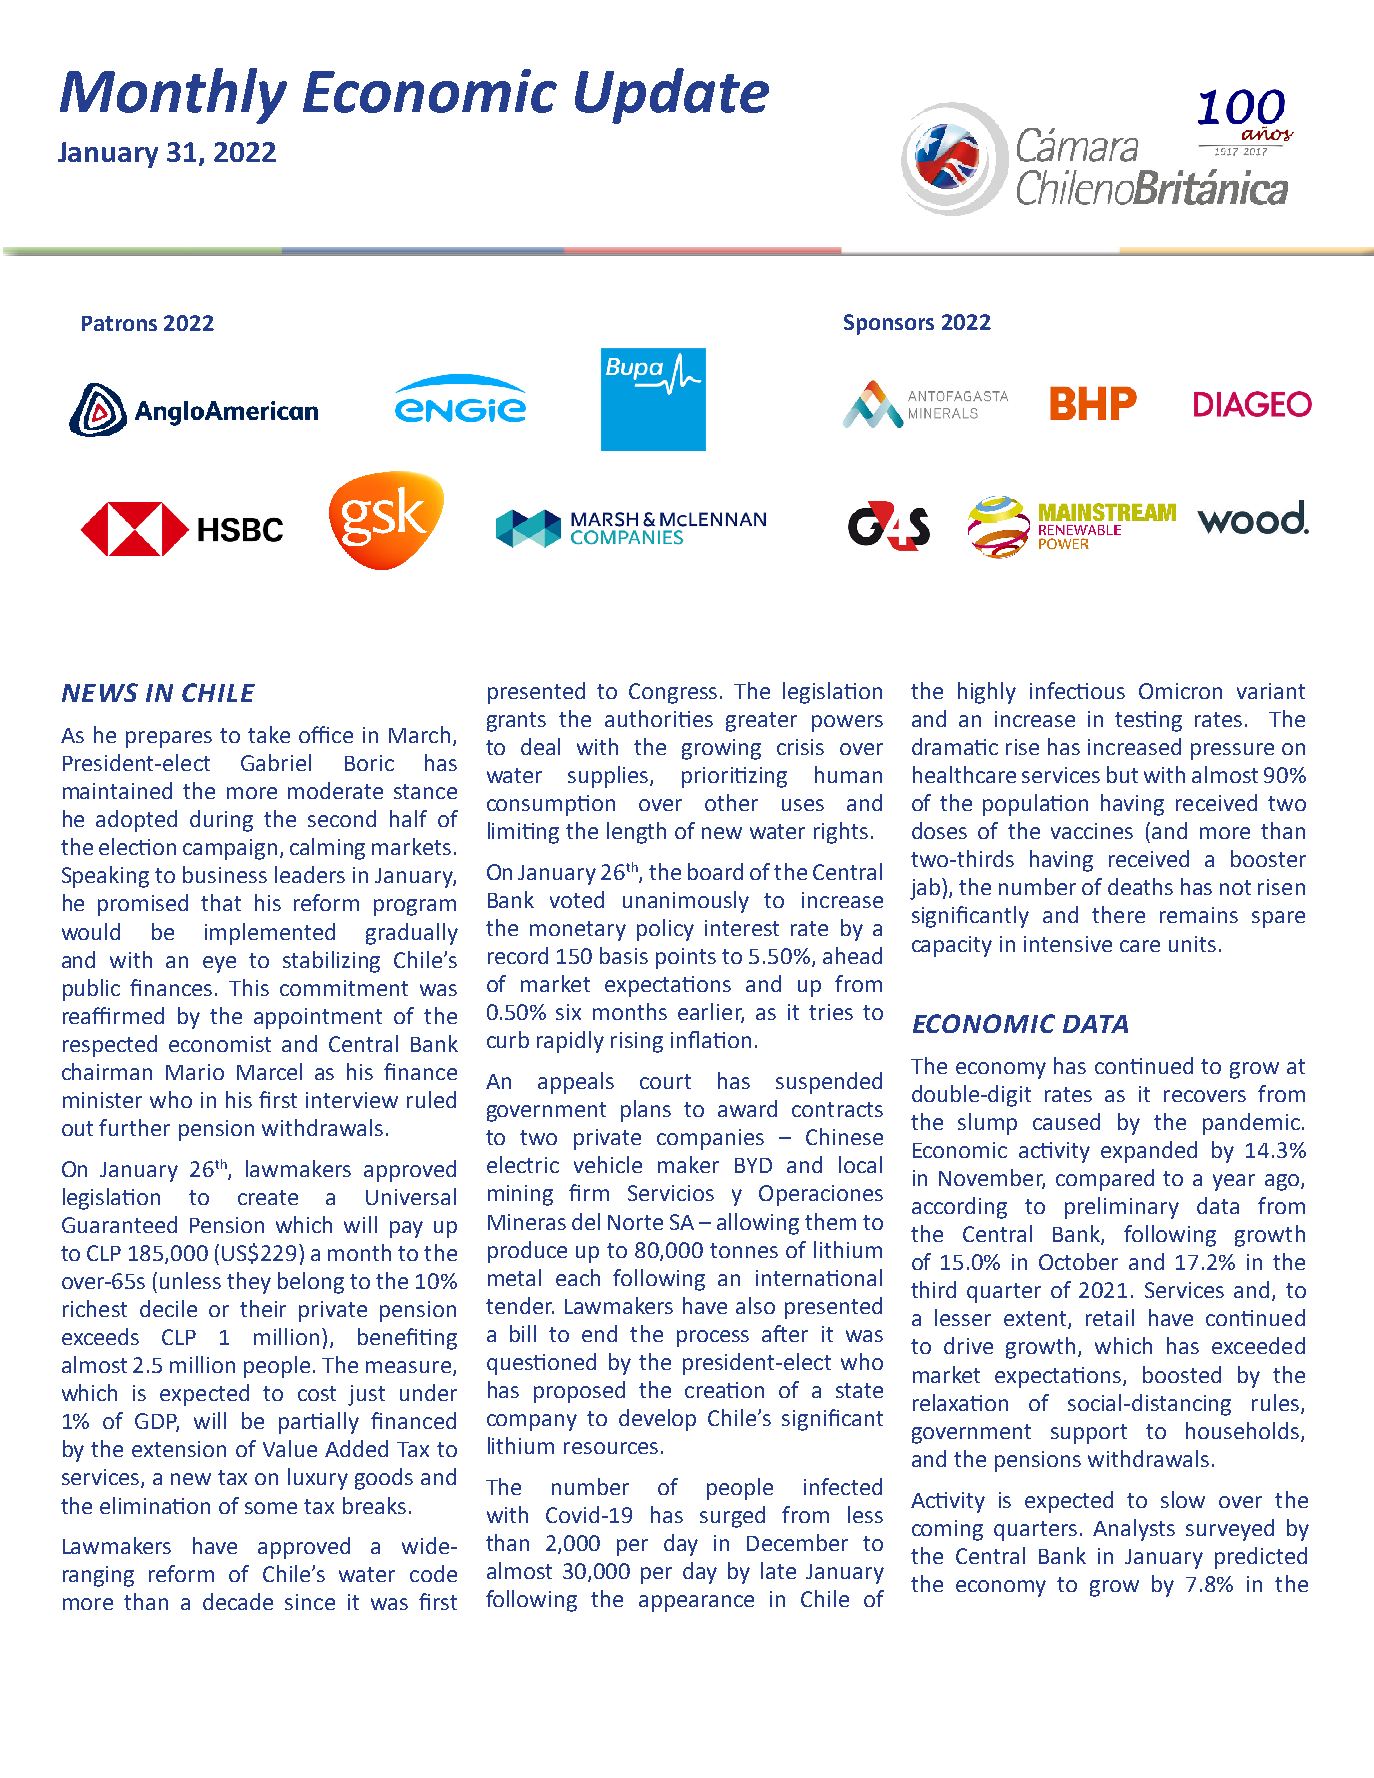 Image resolution: width=1374 pixels, height=1778 pixels. What do you see at coordinates (100, 692) in the page?
I see `NEWS` at bounding box center [100, 692].
